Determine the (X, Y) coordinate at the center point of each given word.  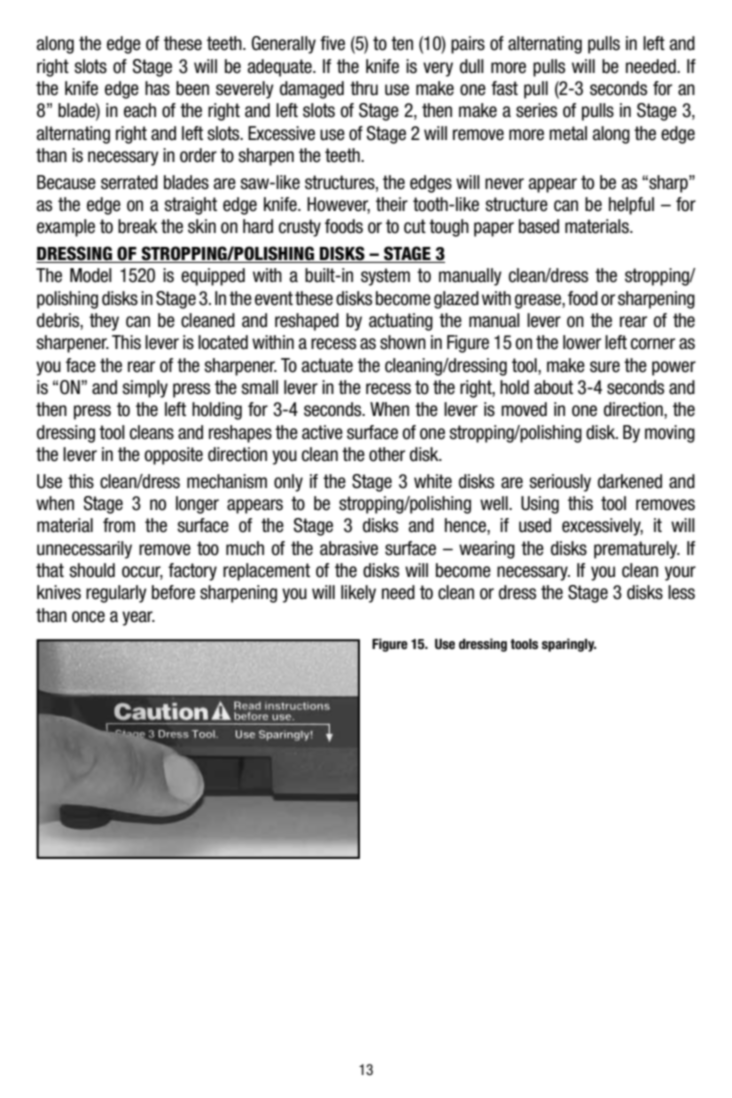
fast (504, 88)
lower (582, 342)
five (332, 43)
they (104, 322)
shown (403, 342)
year (138, 618)
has (157, 88)
